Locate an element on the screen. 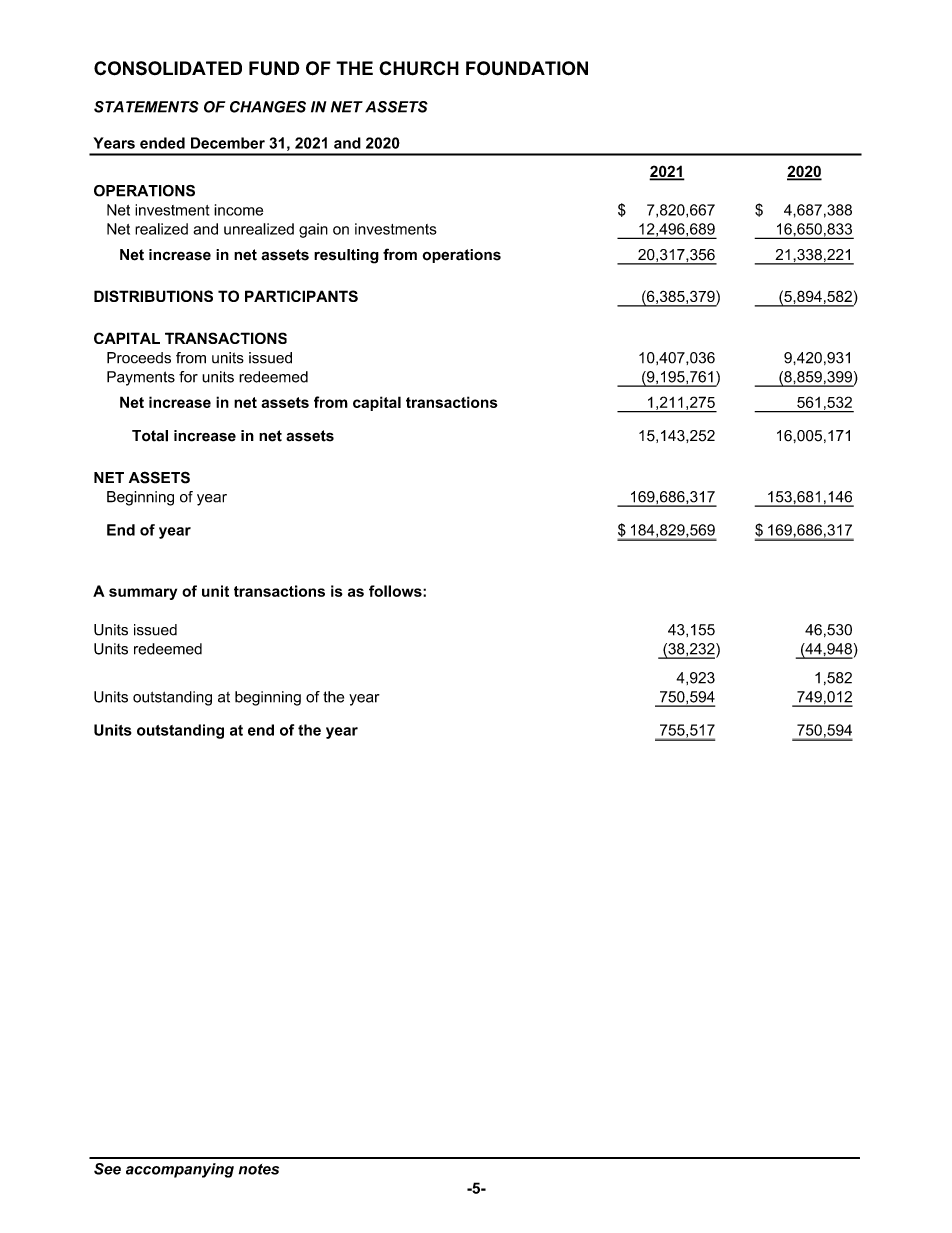  notes is located at coordinates (259, 1169).
